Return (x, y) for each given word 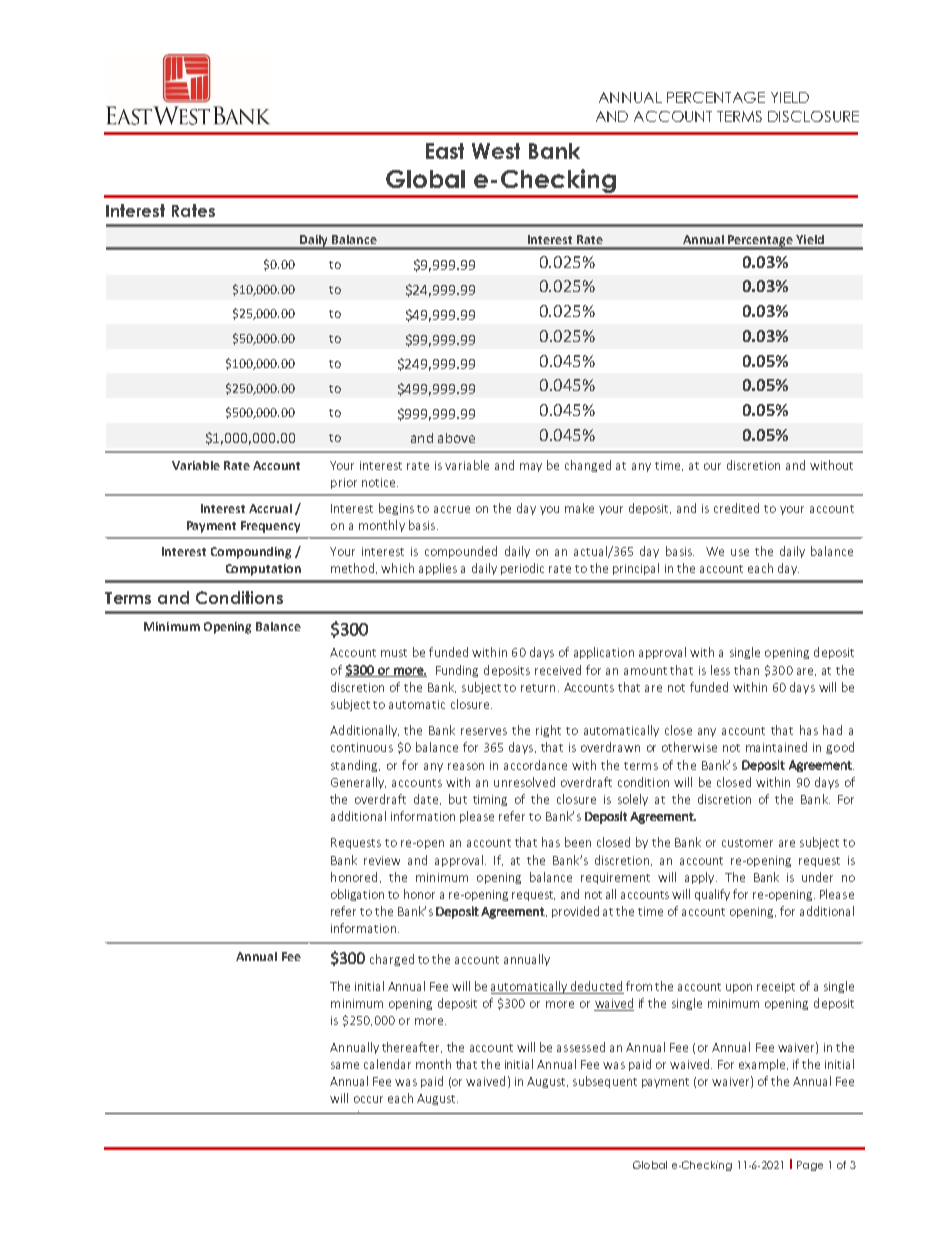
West (496, 151)
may (531, 467)
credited (736, 508)
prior (344, 483)
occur (368, 1099)
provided (575, 912)
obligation (357, 895)
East (445, 151)
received (558, 670)
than (746, 670)
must (394, 653)
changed (588, 466)
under (817, 877)
